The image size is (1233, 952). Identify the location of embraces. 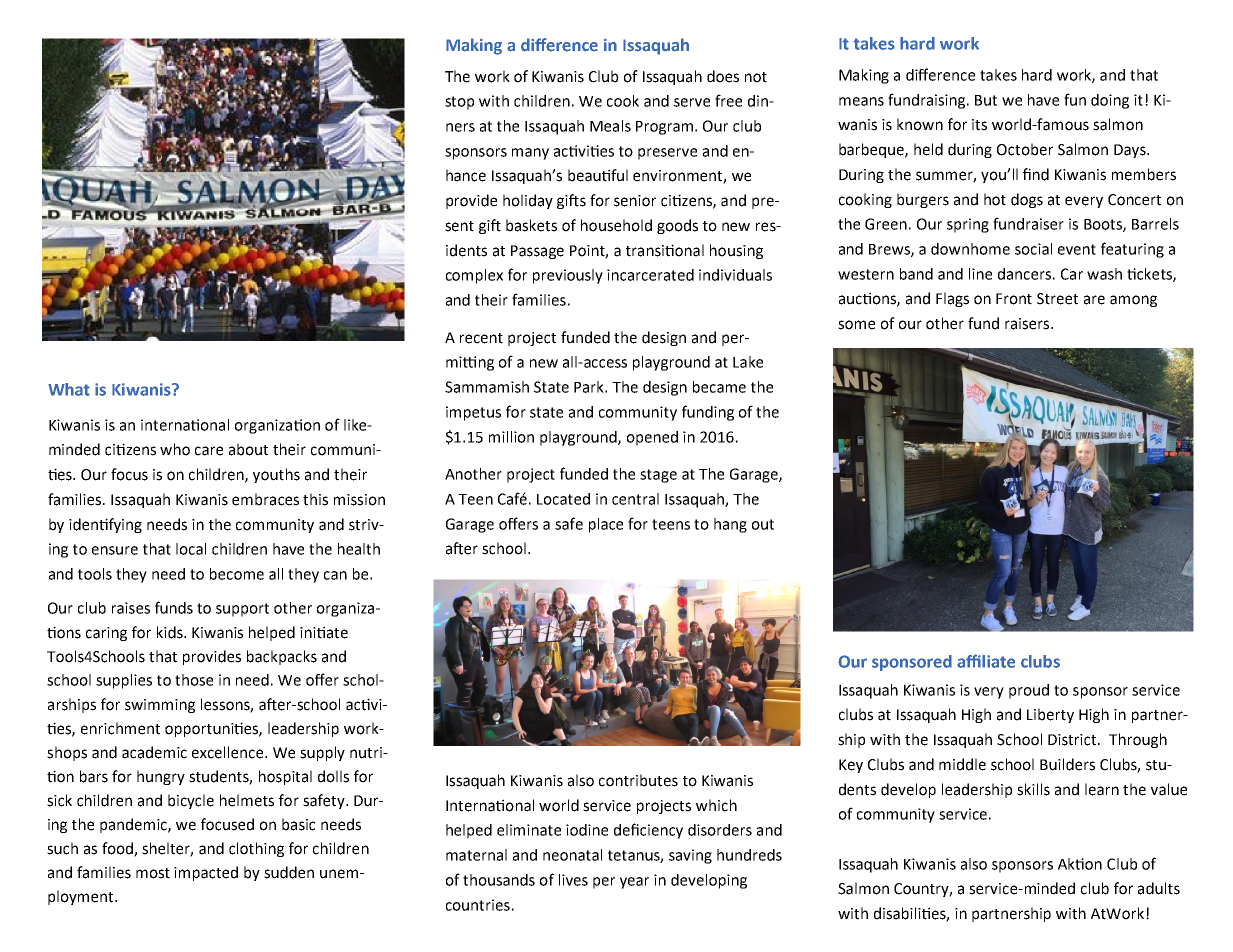
(265, 499).
